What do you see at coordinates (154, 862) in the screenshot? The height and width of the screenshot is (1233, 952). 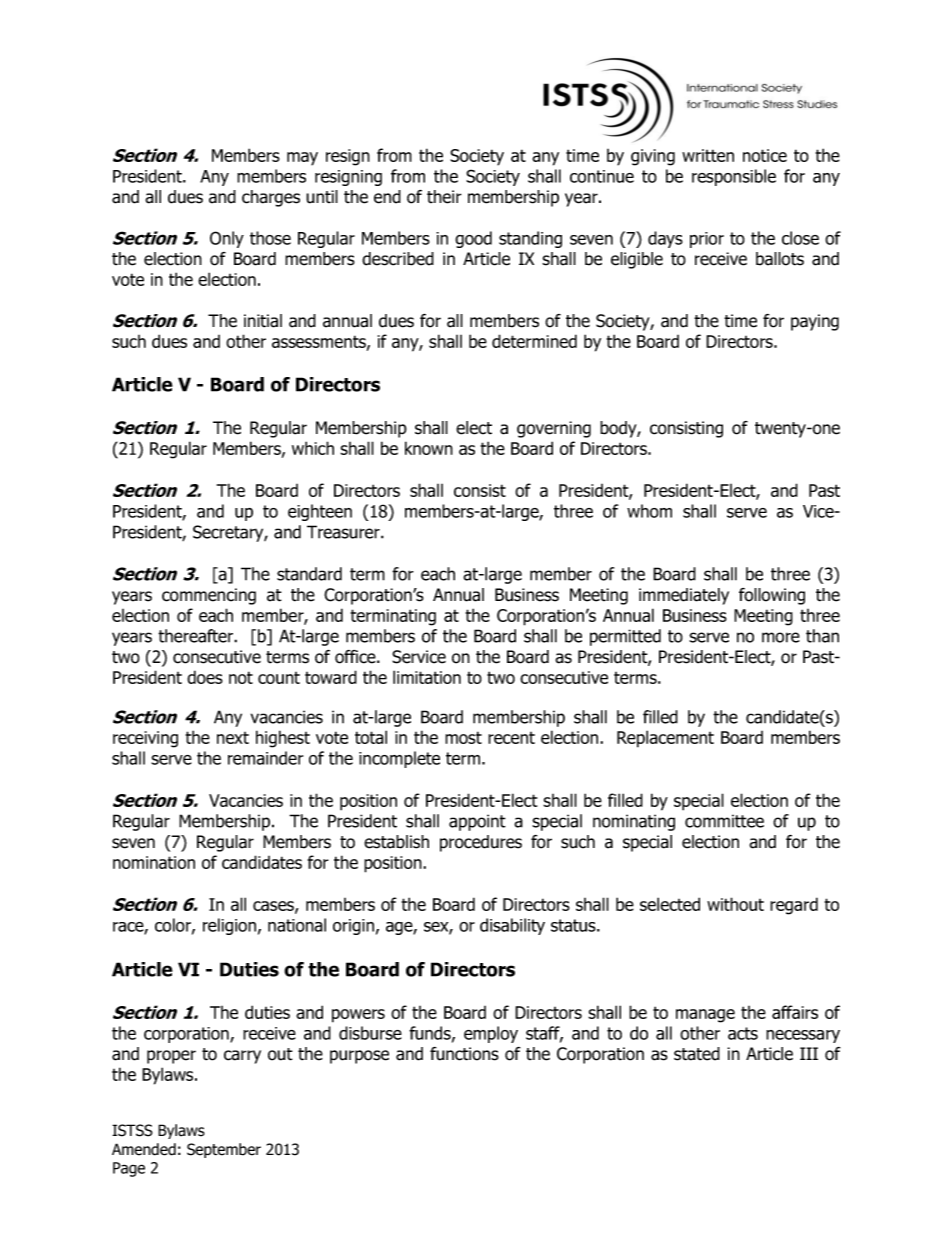 I see `nomination` at bounding box center [154, 862].
